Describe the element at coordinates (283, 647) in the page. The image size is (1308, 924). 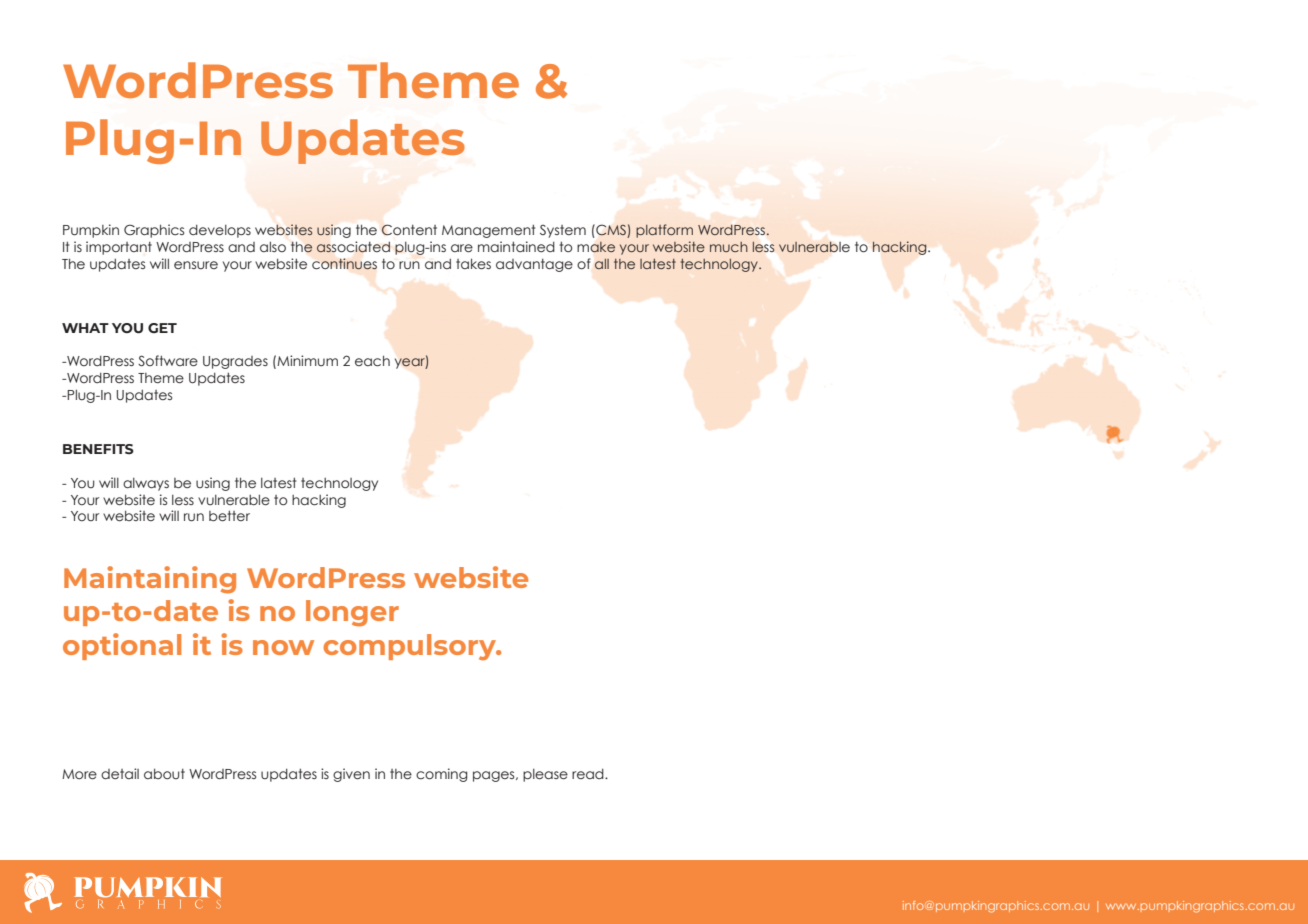
I see `now` at that location.
